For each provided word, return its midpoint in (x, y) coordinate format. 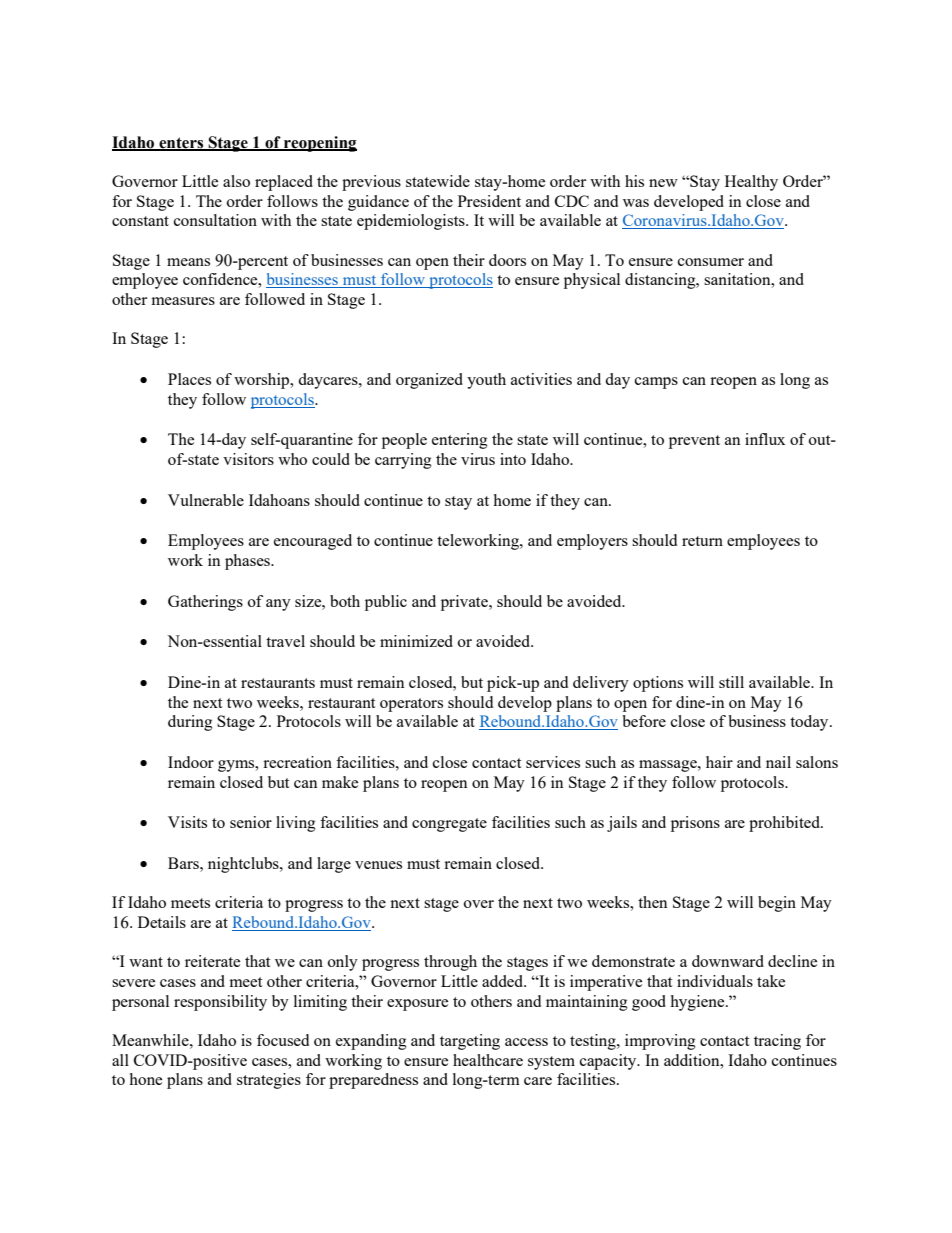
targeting (470, 1042)
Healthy (751, 183)
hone (145, 1079)
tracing (777, 1042)
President (489, 201)
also (236, 181)
